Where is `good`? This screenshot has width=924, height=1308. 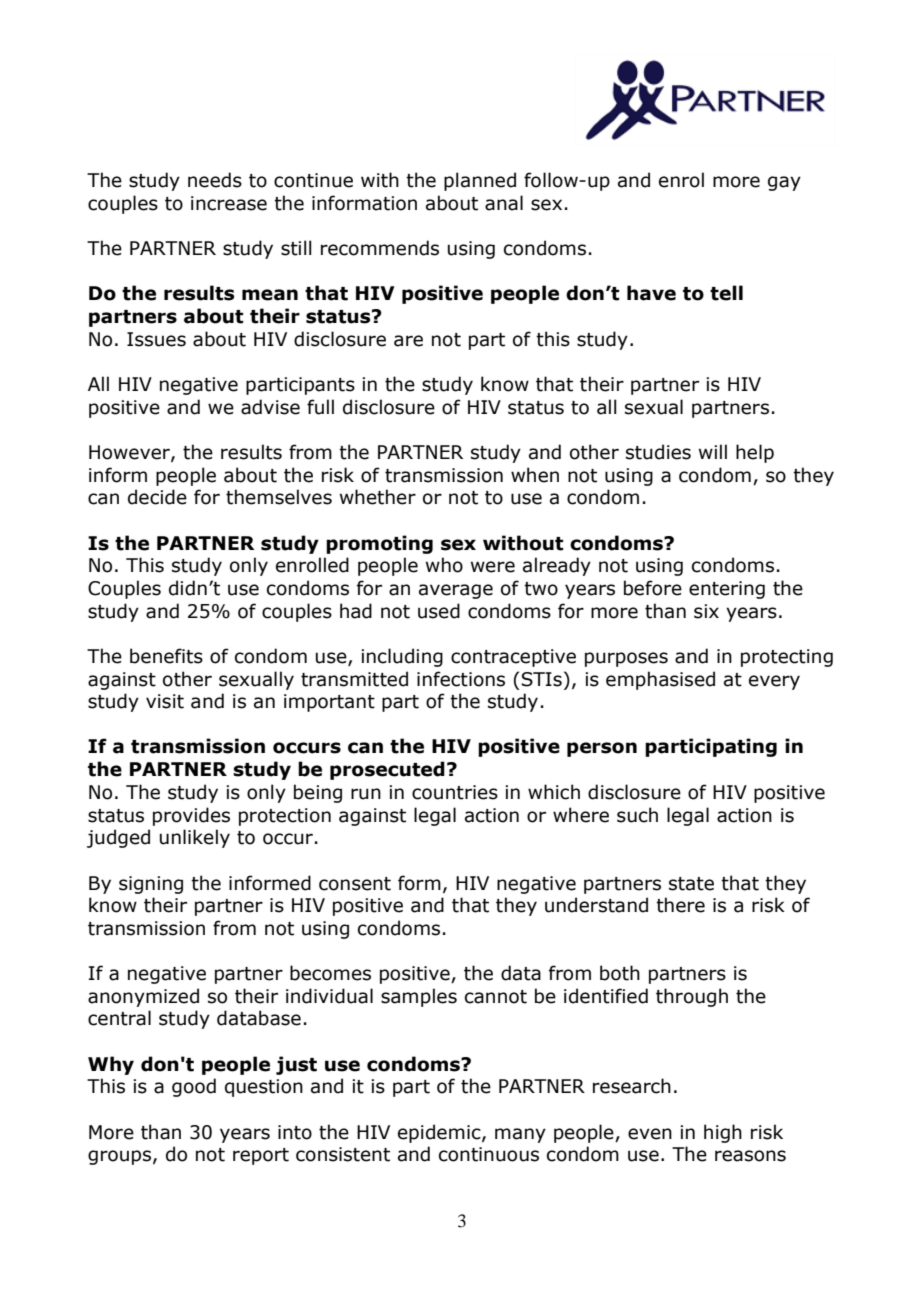 good is located at coordinates (194, 1087).
